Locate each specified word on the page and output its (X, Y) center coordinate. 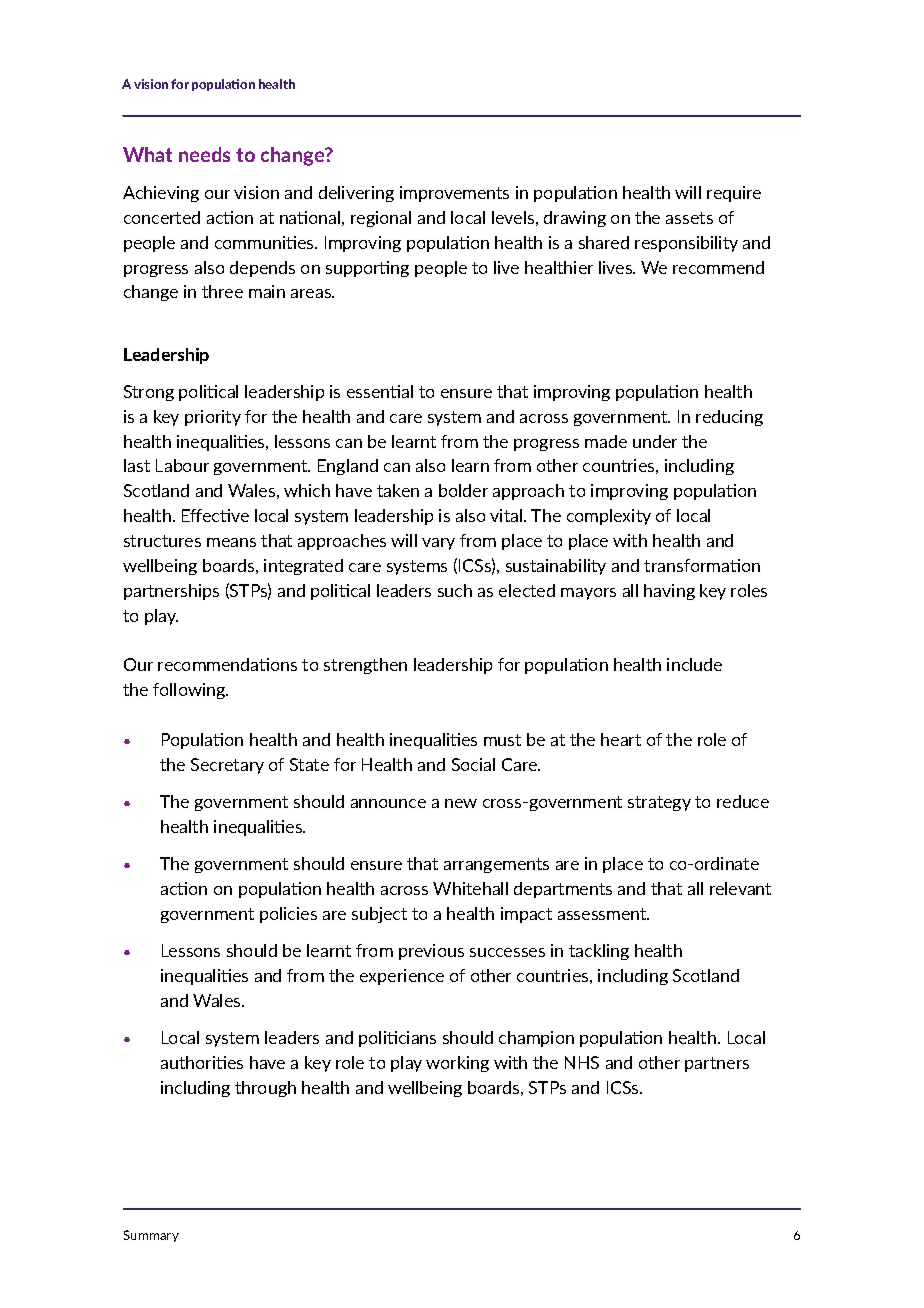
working (457, 1064)
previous (431, 952)
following (190, 691)
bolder (463, 490)
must (502, 740)
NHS (582, 1062)
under (655, 441)
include (694, 664)
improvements (454, 194)
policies (288, 915)
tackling (599, 952)
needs (204, 154)
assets (689, 218)
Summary (151, 1236)
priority (213, 418)
